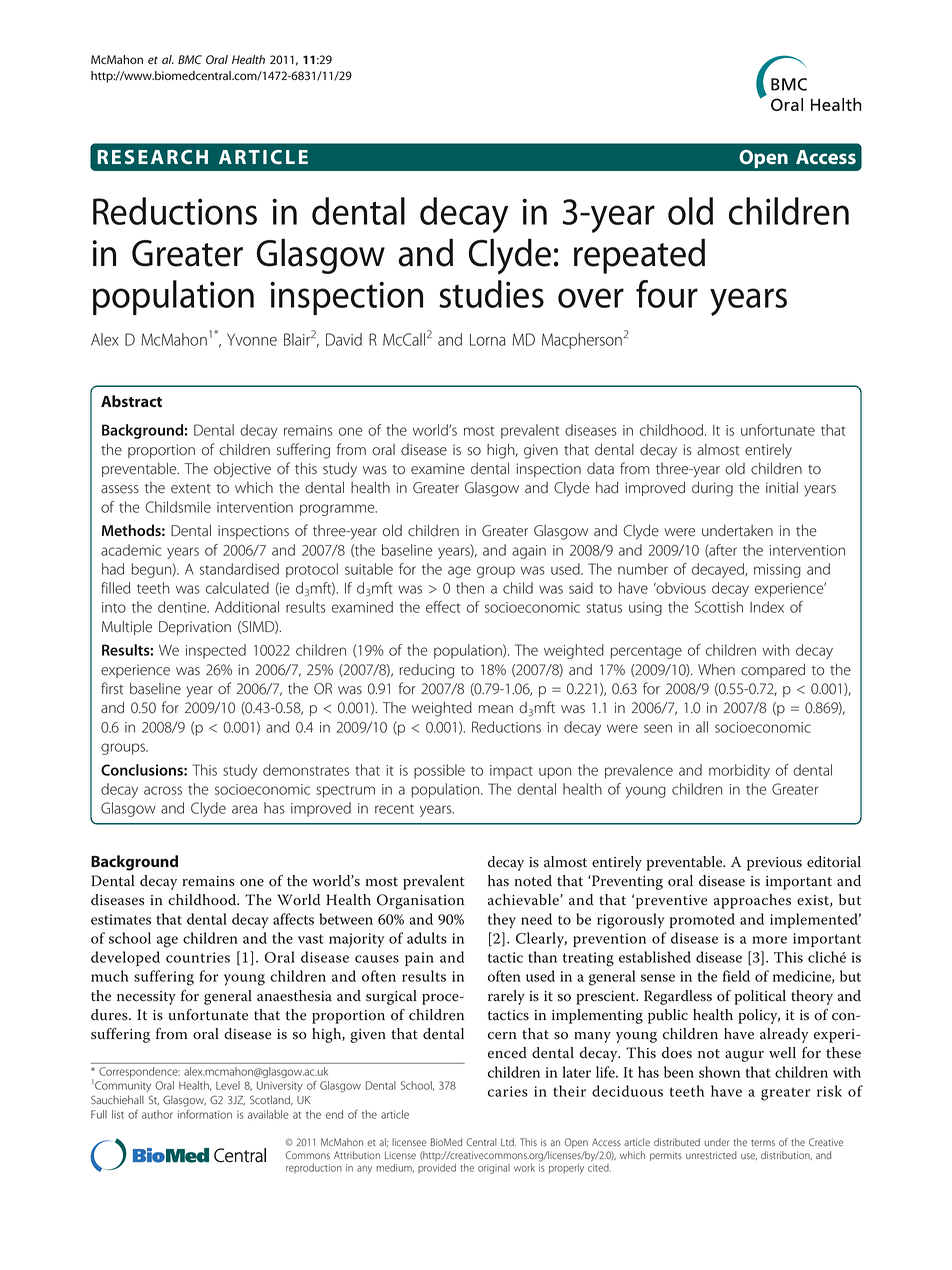  What do you see at coordinates (191, 489) in the image?
I see `extent` at bounding box center [191, 489].
